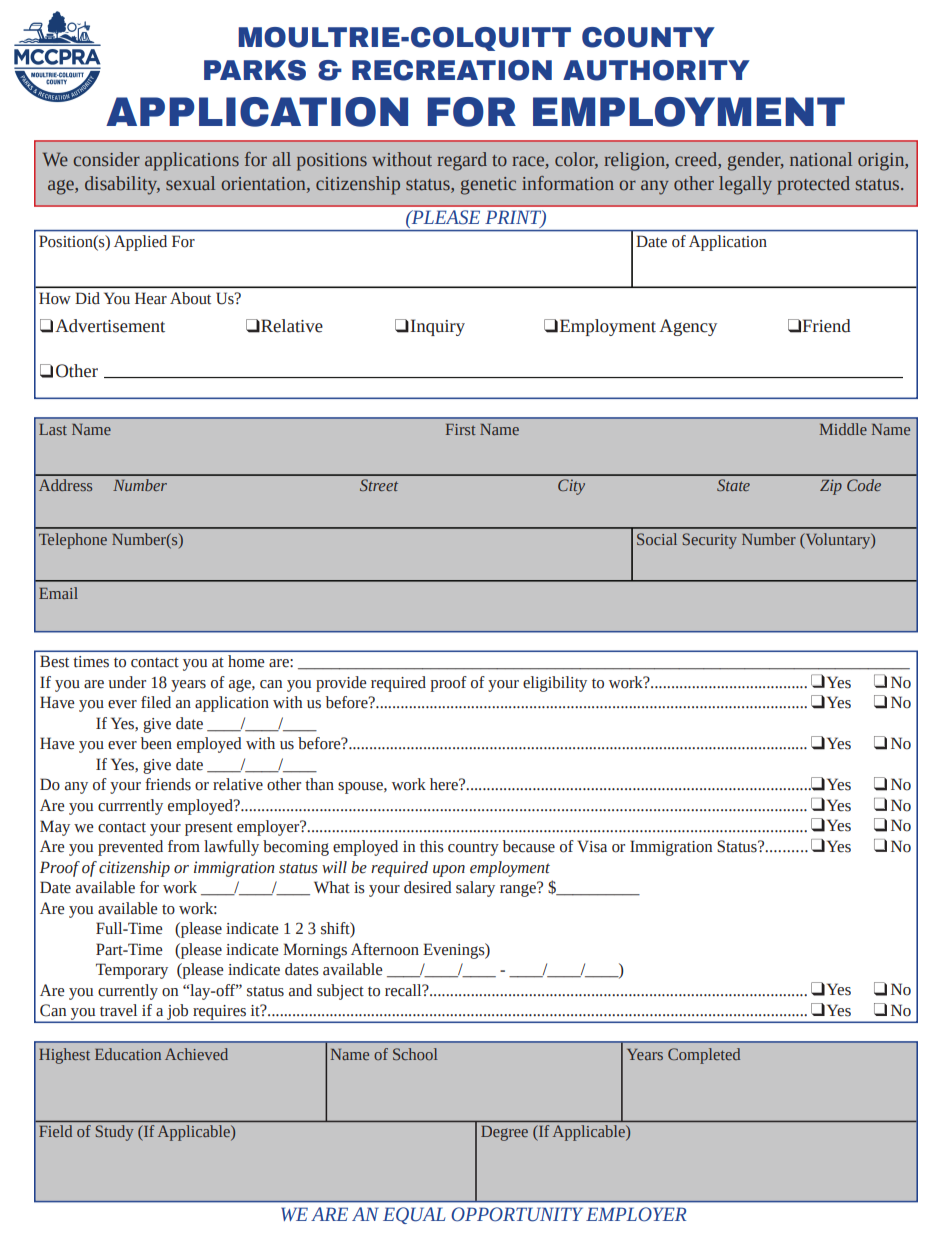  Describe the element at coordinates (475, 889) in the screenshot. I see `salary` at that location.
